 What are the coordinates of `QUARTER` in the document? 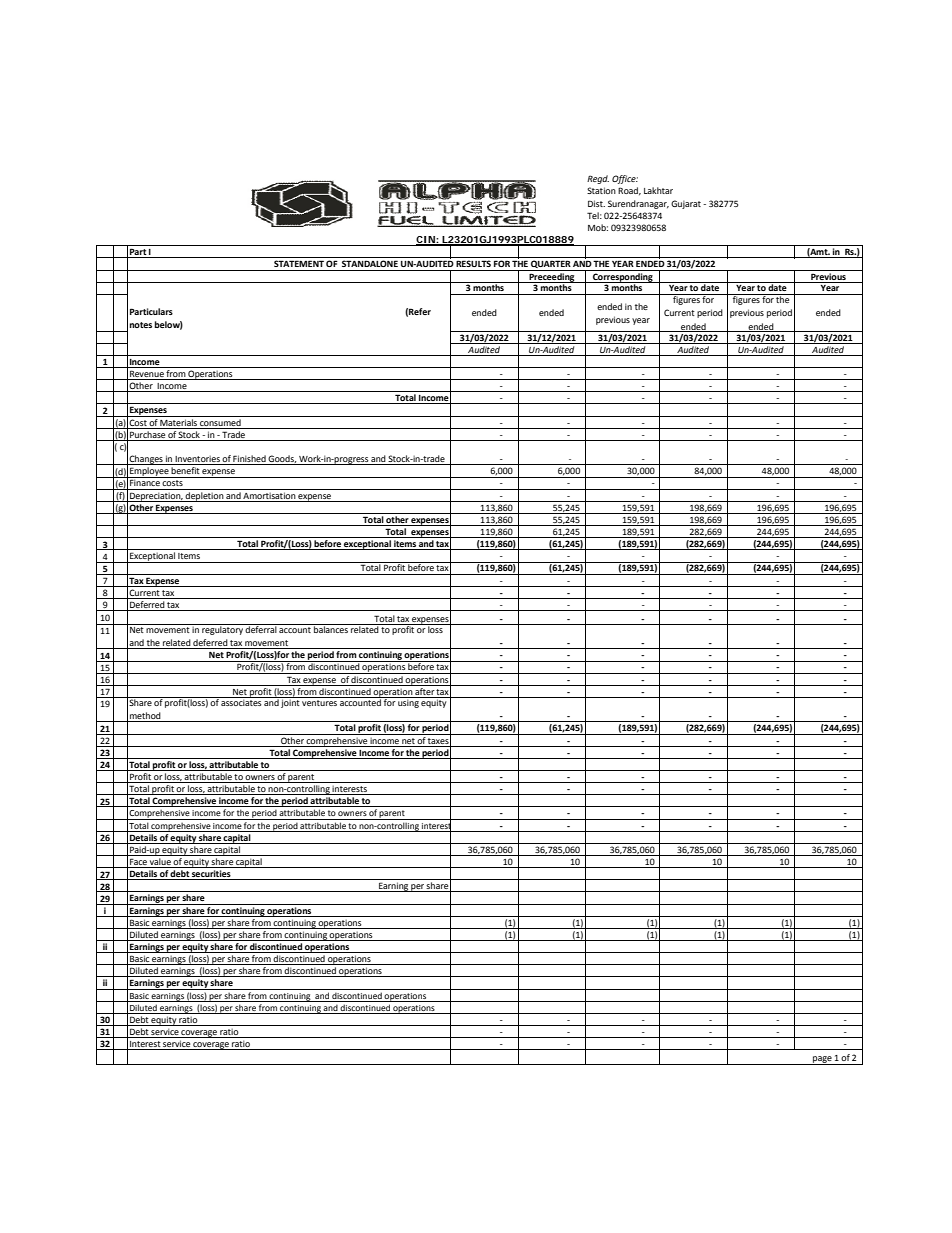 It's located at (550, 265).
